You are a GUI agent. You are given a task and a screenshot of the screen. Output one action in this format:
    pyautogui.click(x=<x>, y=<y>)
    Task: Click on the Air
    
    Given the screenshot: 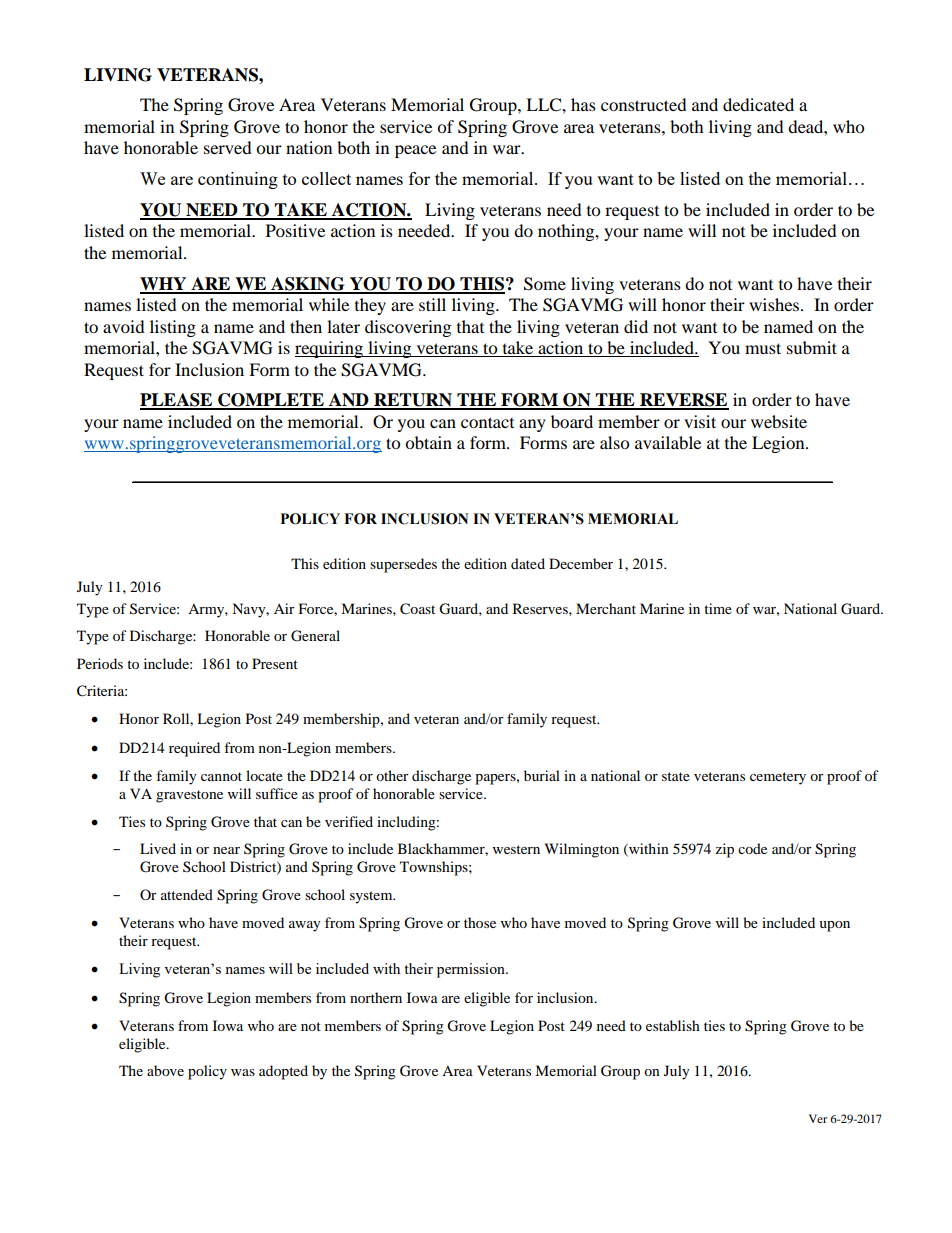 What is the action you would take?
    pyautogui.click(x=284, y=608)
